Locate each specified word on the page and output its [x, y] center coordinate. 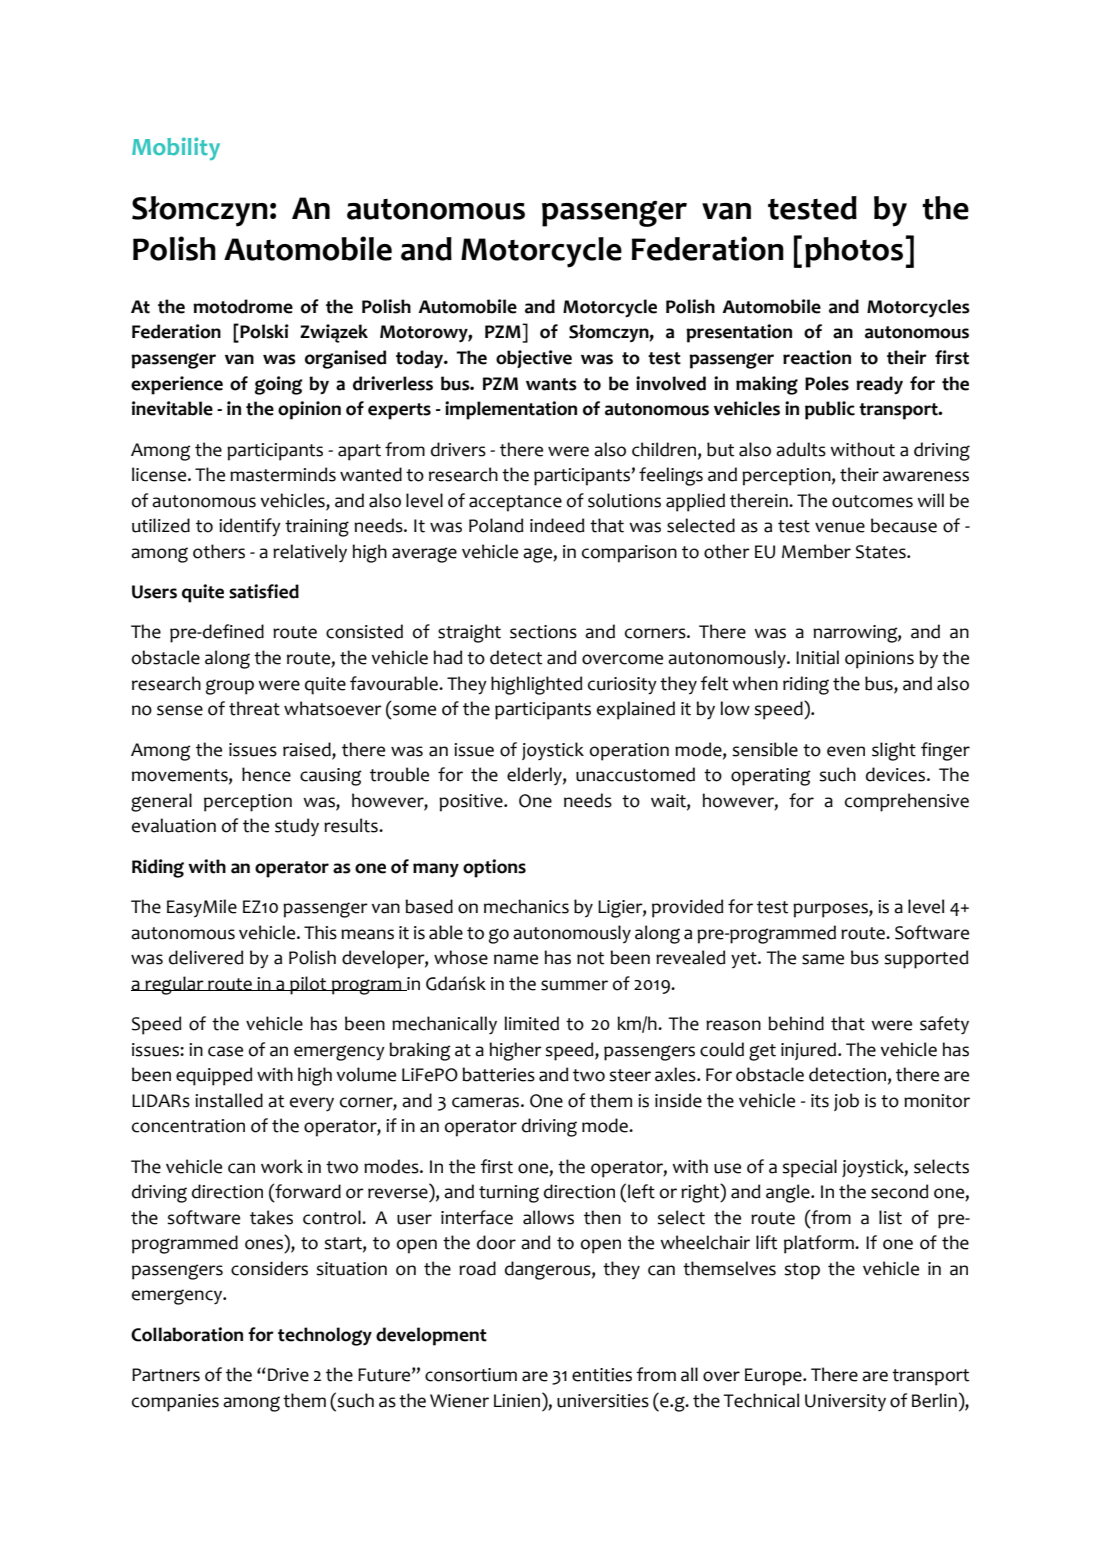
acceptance [515, 503]
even [846, 751]
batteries [498, 1074]
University [845, 1402]
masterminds [283, 474]
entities [602, 1375]
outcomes [872, 501]
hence [266, 774]
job [846, 1102]
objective [534, 359]
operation [629, 752]
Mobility [176, 148]
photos [854, 252]
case [225, 1051]
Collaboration [187, 1334]
